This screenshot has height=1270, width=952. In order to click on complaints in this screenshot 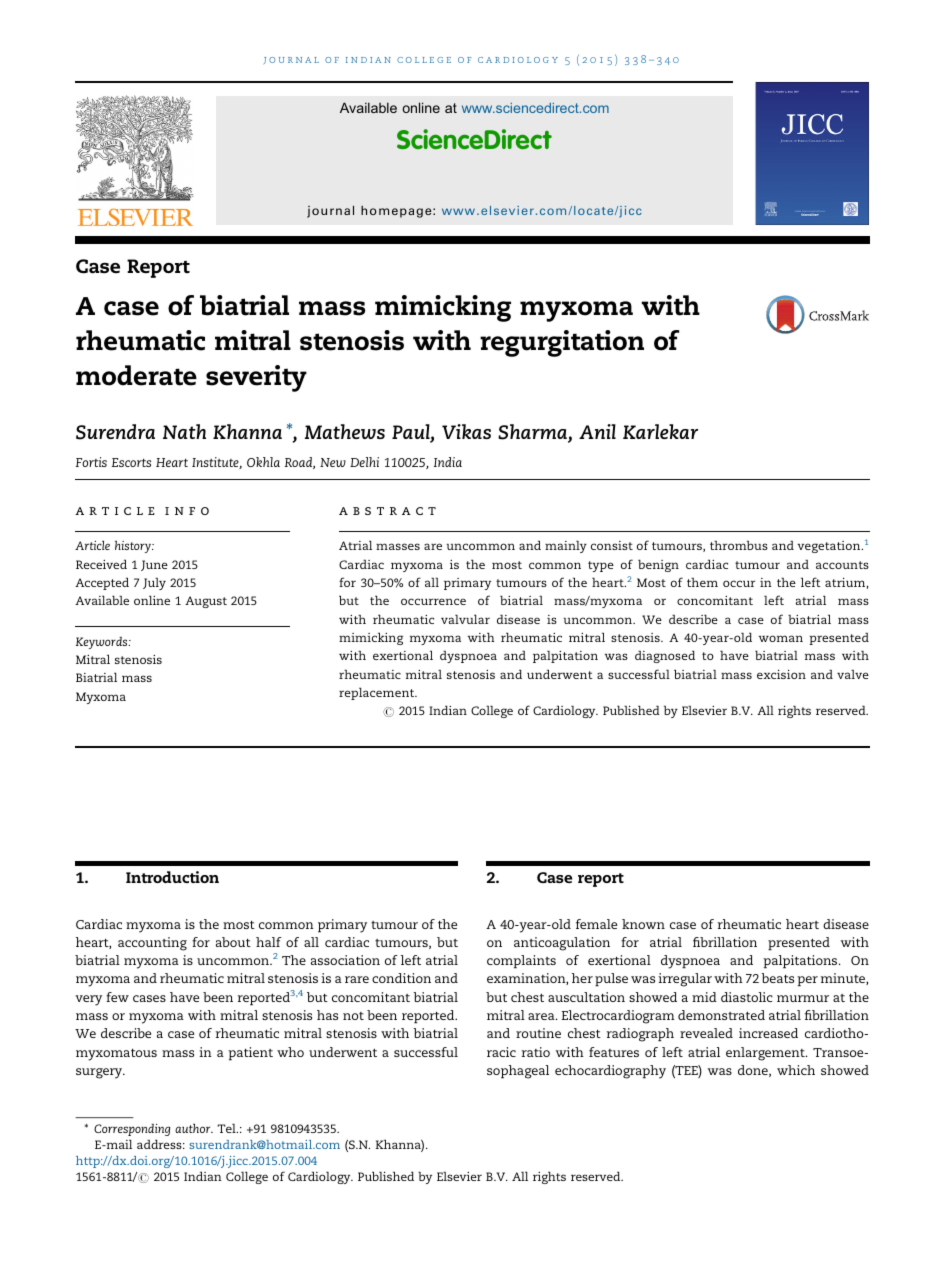, I will do `click(521, 962)`.
